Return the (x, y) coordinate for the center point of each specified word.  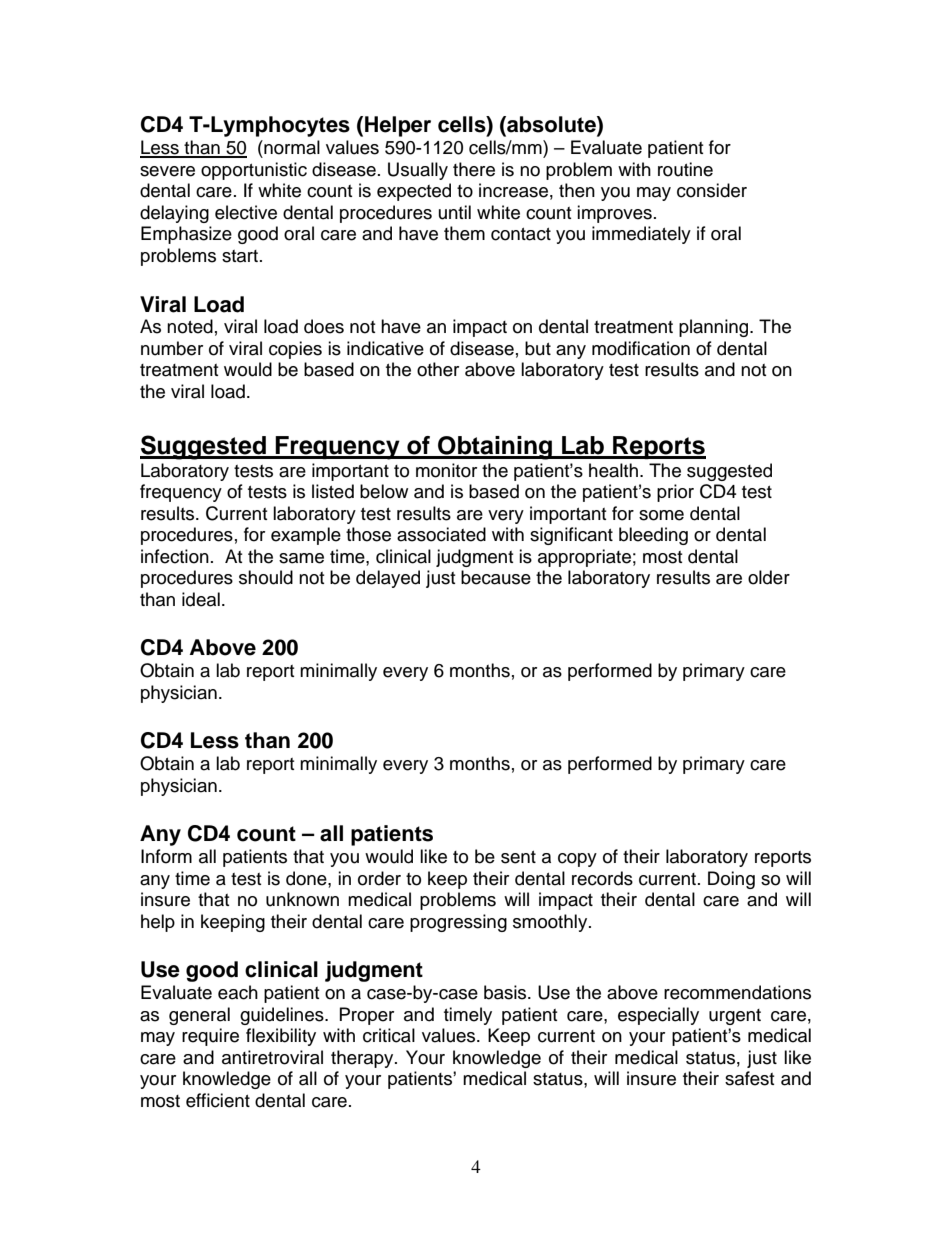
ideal (201, 599)
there (474, 169)
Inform (166, 856)
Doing (731, 880)
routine (685, 169)
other (438, 369)
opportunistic (254, 171)
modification (641, 348)
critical (389, 1035)
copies (295, 350)
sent (518, 857)
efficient (218, 1100)
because (496, 577)
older (769, 577)
